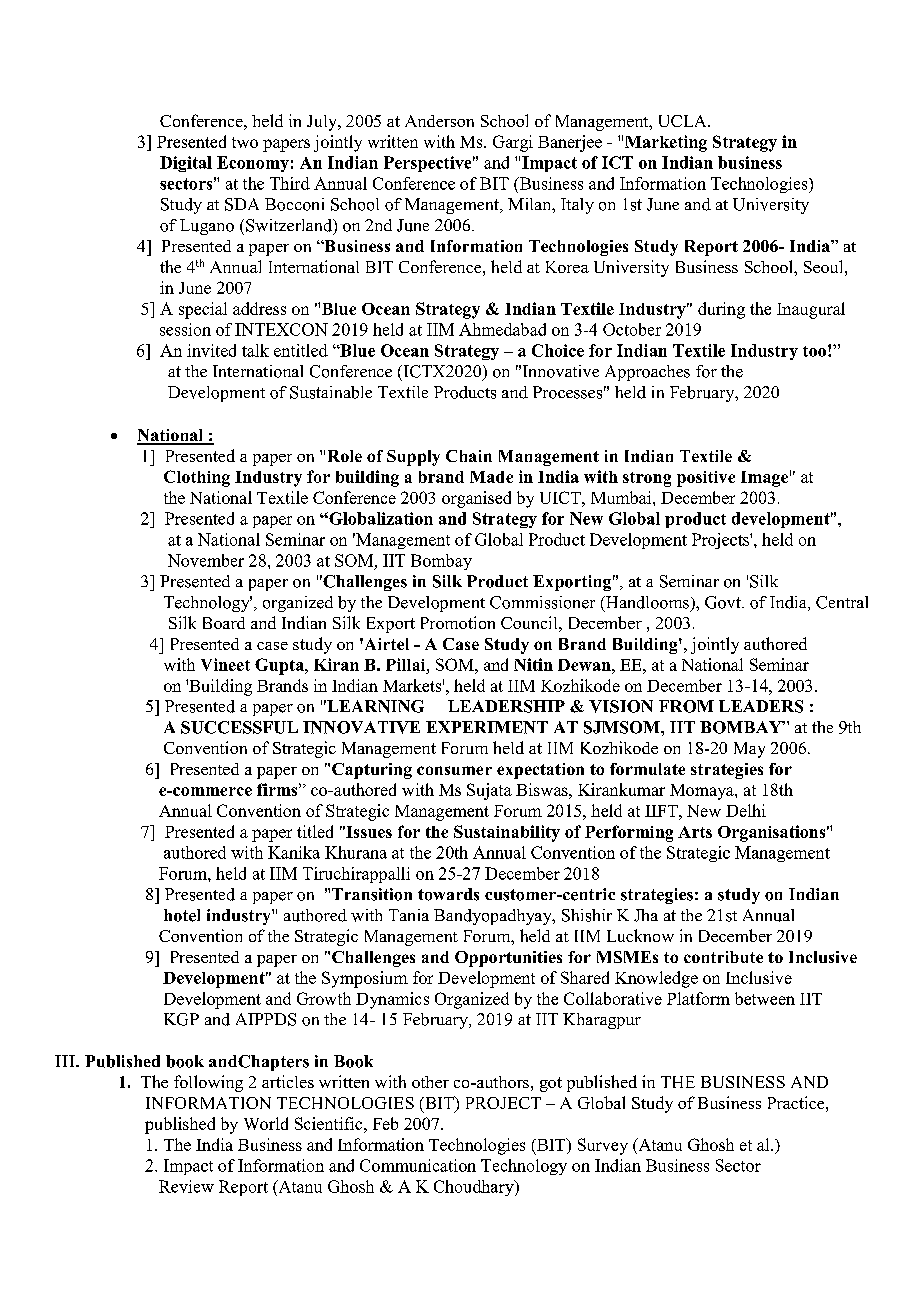  Describe the element at coordinates (476, 499) in the screenshot. I see `organised` at that location.
